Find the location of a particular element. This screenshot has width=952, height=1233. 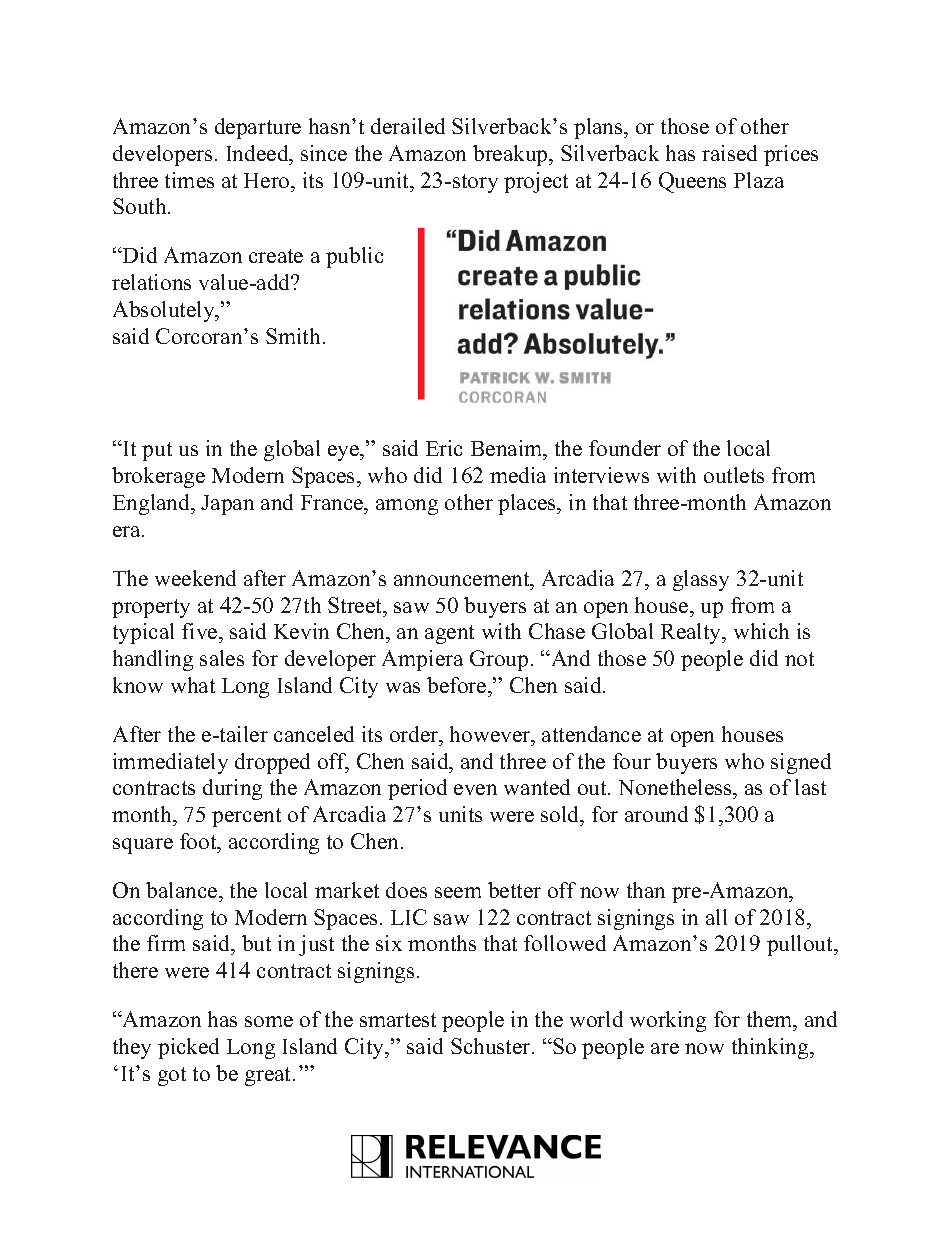

even is located at coordinates (475, 789).
